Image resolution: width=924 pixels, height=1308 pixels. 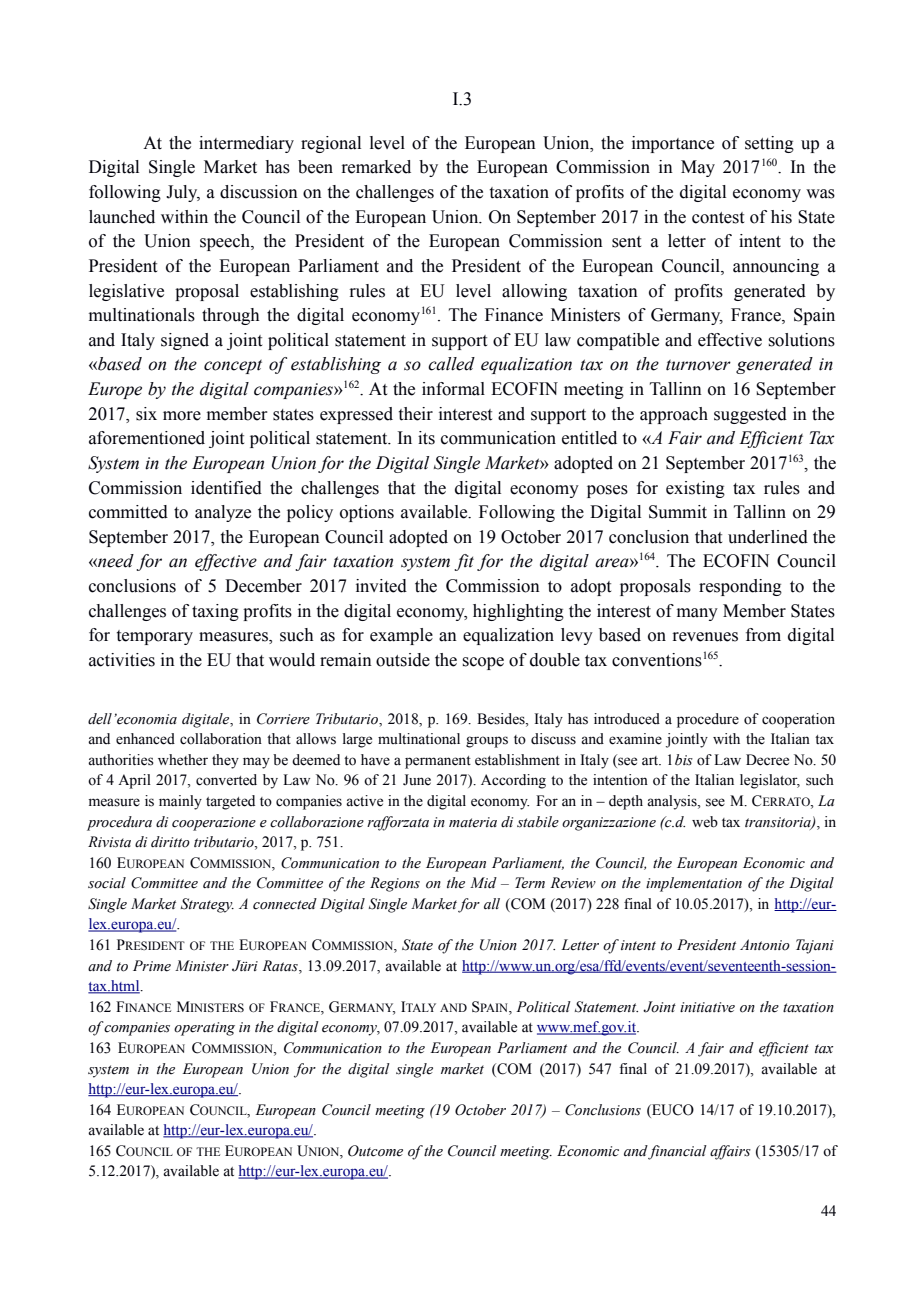 I want to click on scope, so click(x=483, y=663).
